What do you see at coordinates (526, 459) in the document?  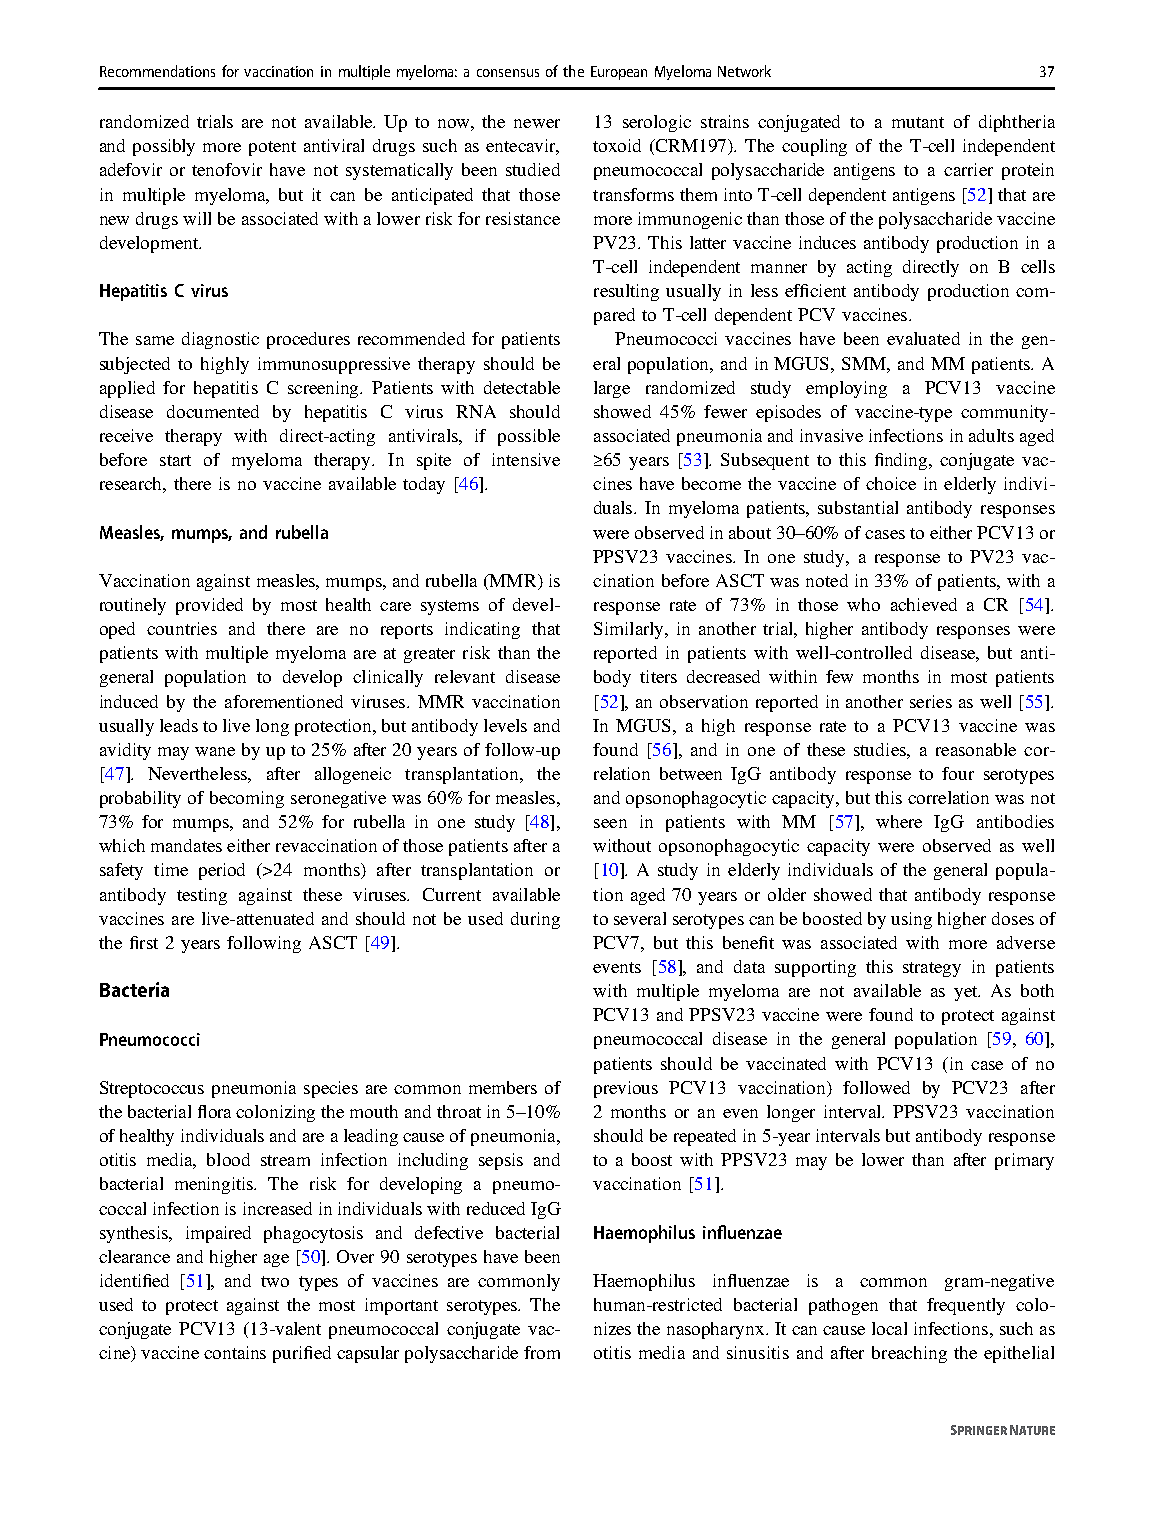 I see `intensive` at bounding box center [526, 459].
